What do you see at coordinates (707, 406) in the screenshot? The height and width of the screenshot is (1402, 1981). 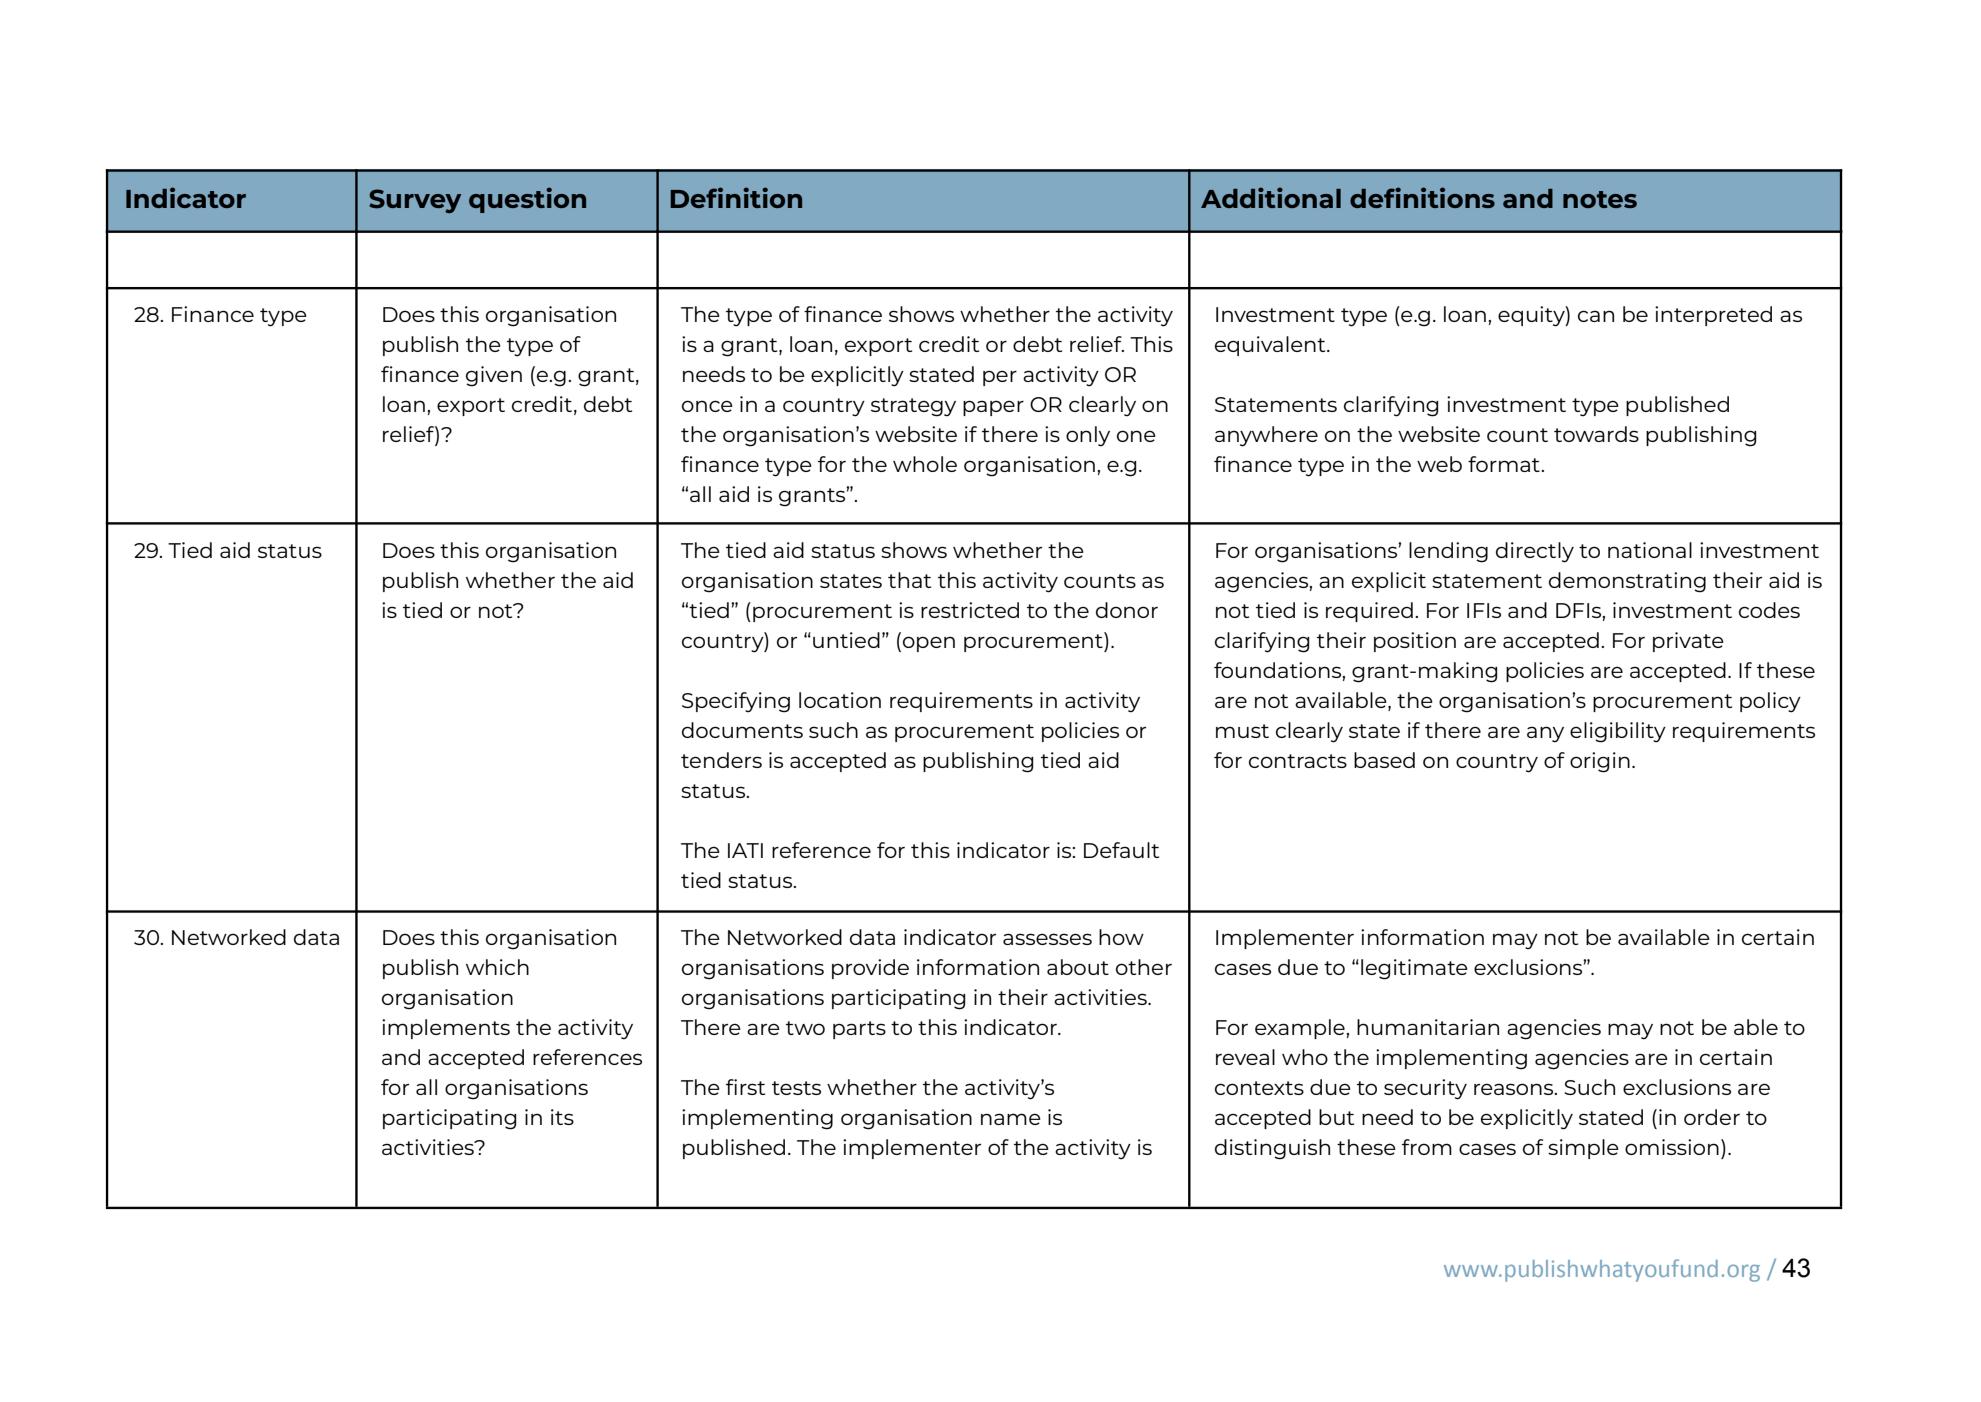 I see `once` at bounding box center [707, 406].
